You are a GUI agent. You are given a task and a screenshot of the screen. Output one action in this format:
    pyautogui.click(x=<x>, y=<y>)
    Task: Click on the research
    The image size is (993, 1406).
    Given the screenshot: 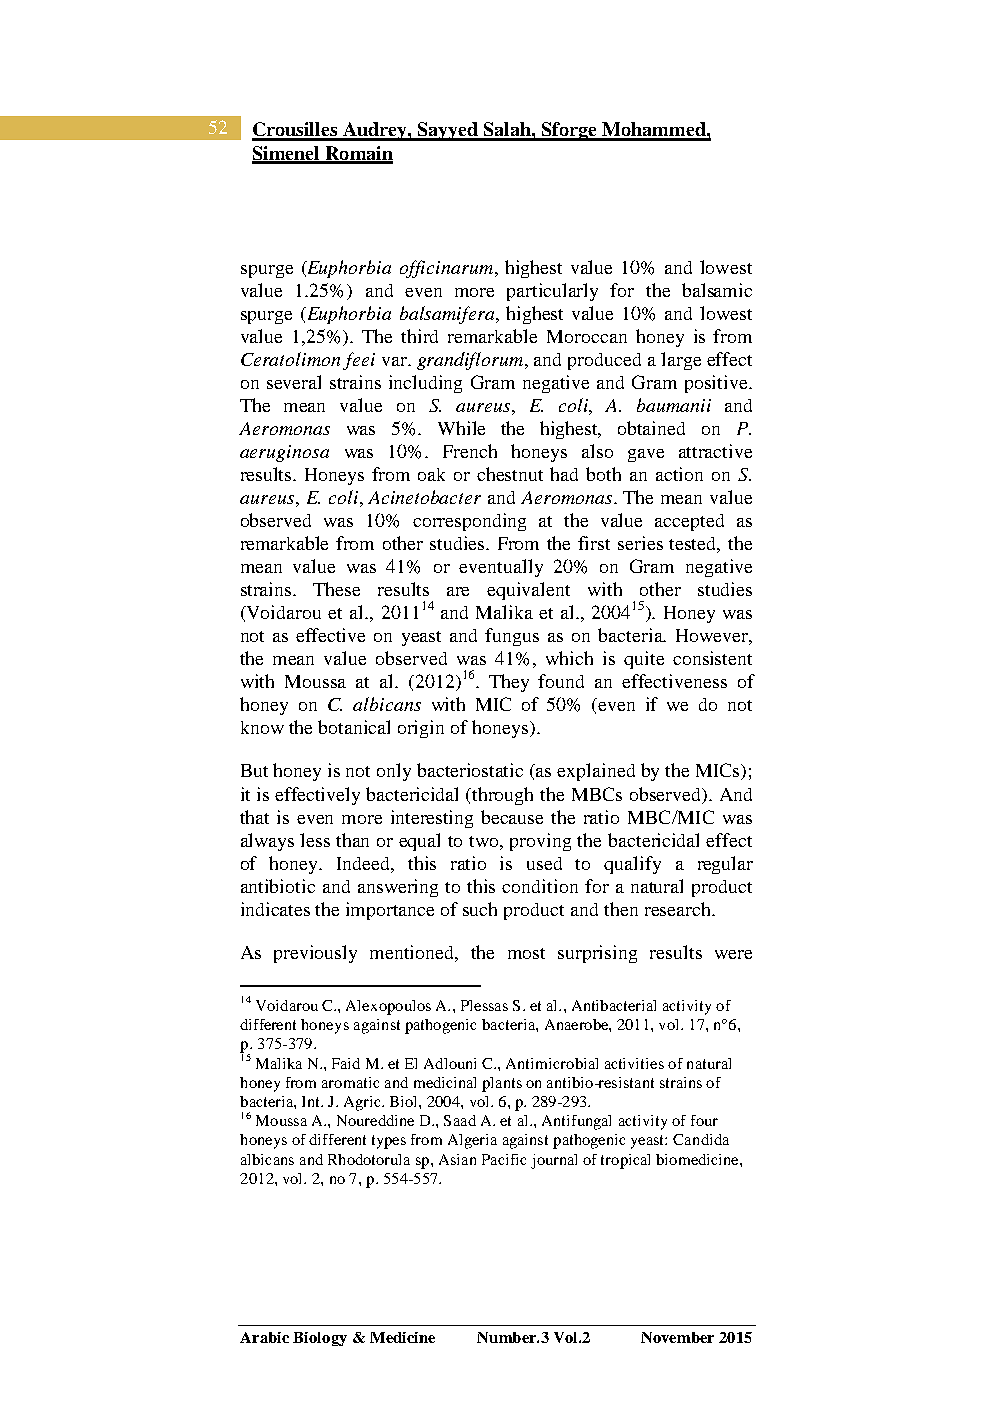 What is the action you would take?
    pyautogui.click(x=679, y=909)
